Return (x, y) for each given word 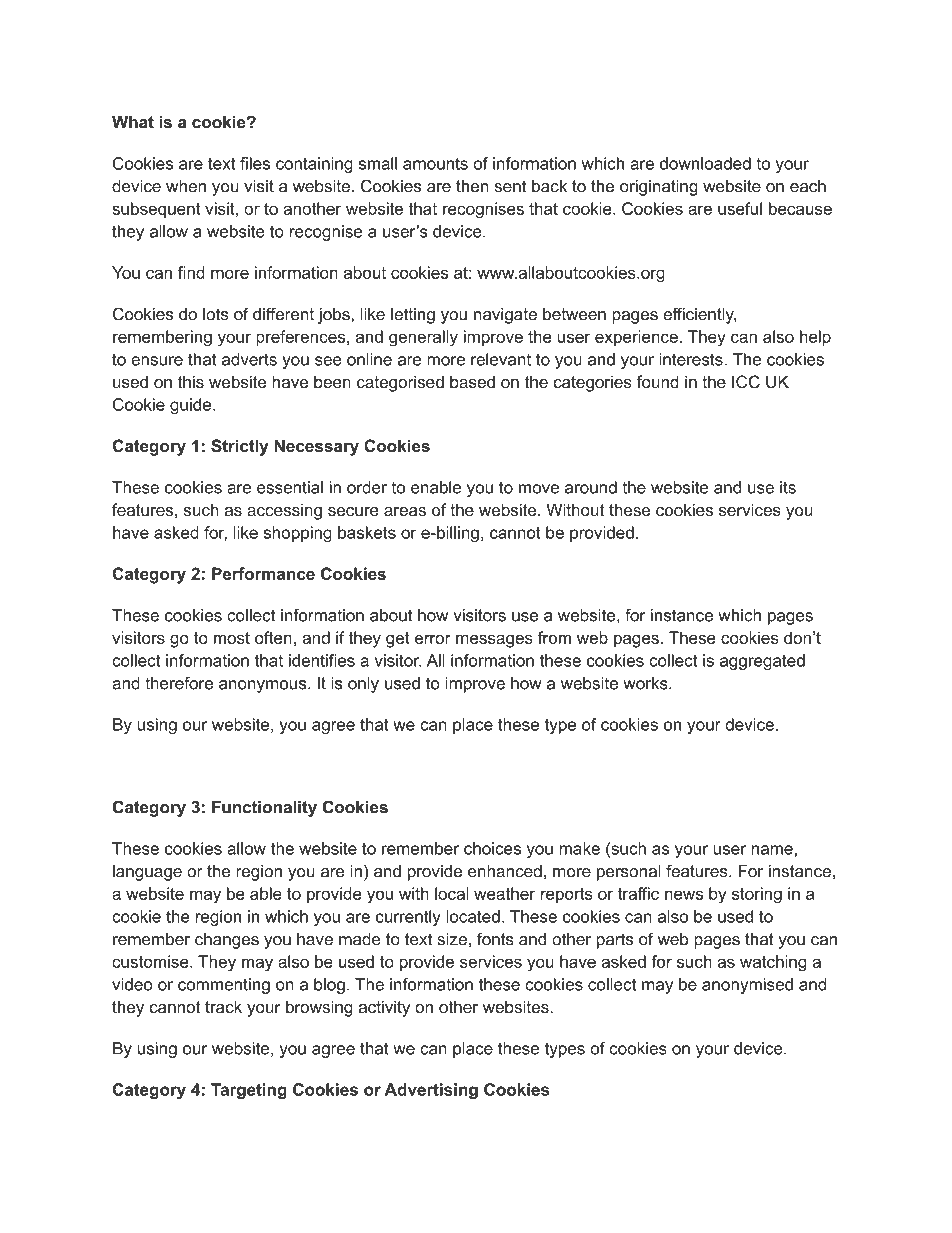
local (452, 893)
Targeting (249, 1091)
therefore (179, 683)
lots (216, 314)
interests (692, 359)
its (788, 487)
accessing (284, 511)
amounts (435, 164)
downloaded (705, 163)
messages (494, 641)
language (147, 873)
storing (757, 895)
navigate (505, 316)
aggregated (762, 662)
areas (405, 511)
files (255, 163)
